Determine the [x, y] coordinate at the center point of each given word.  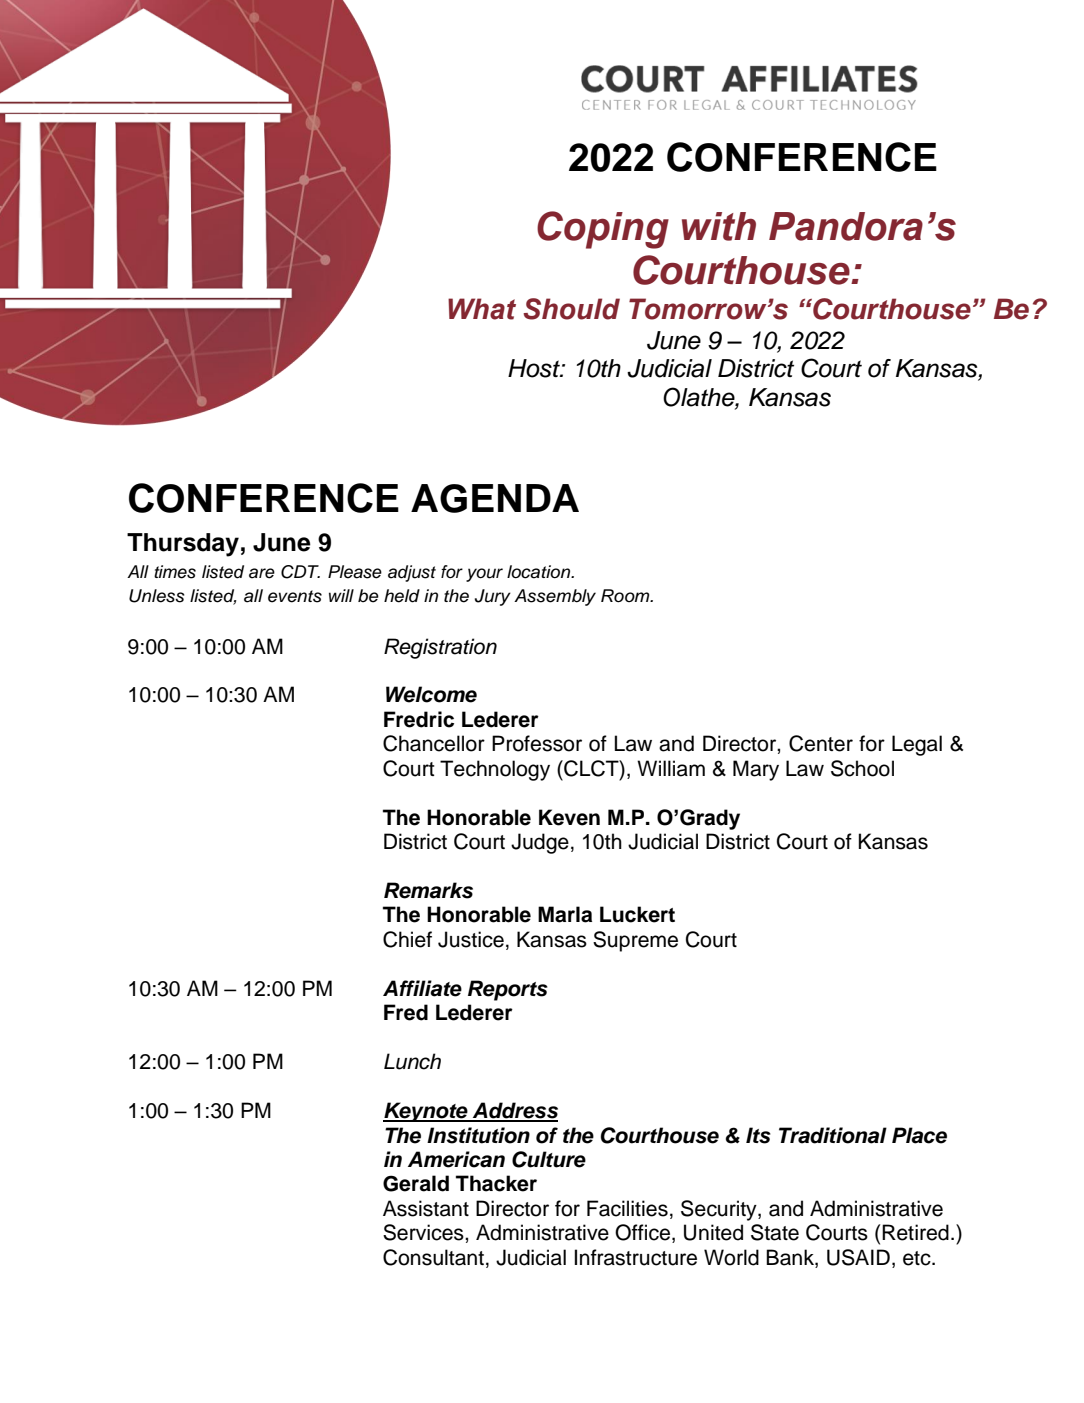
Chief [407, 939]
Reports [508, 990]
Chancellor [434, 743]
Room [626, 596]
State [775, 1232]
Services [424, 1232]
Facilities [627, 1208]
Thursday [183, 545]
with [719, 226]
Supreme [635, 941]
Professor [537, 743]
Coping [603, 230]
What [482, 309]
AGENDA [495, 498]
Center [821, 743]
